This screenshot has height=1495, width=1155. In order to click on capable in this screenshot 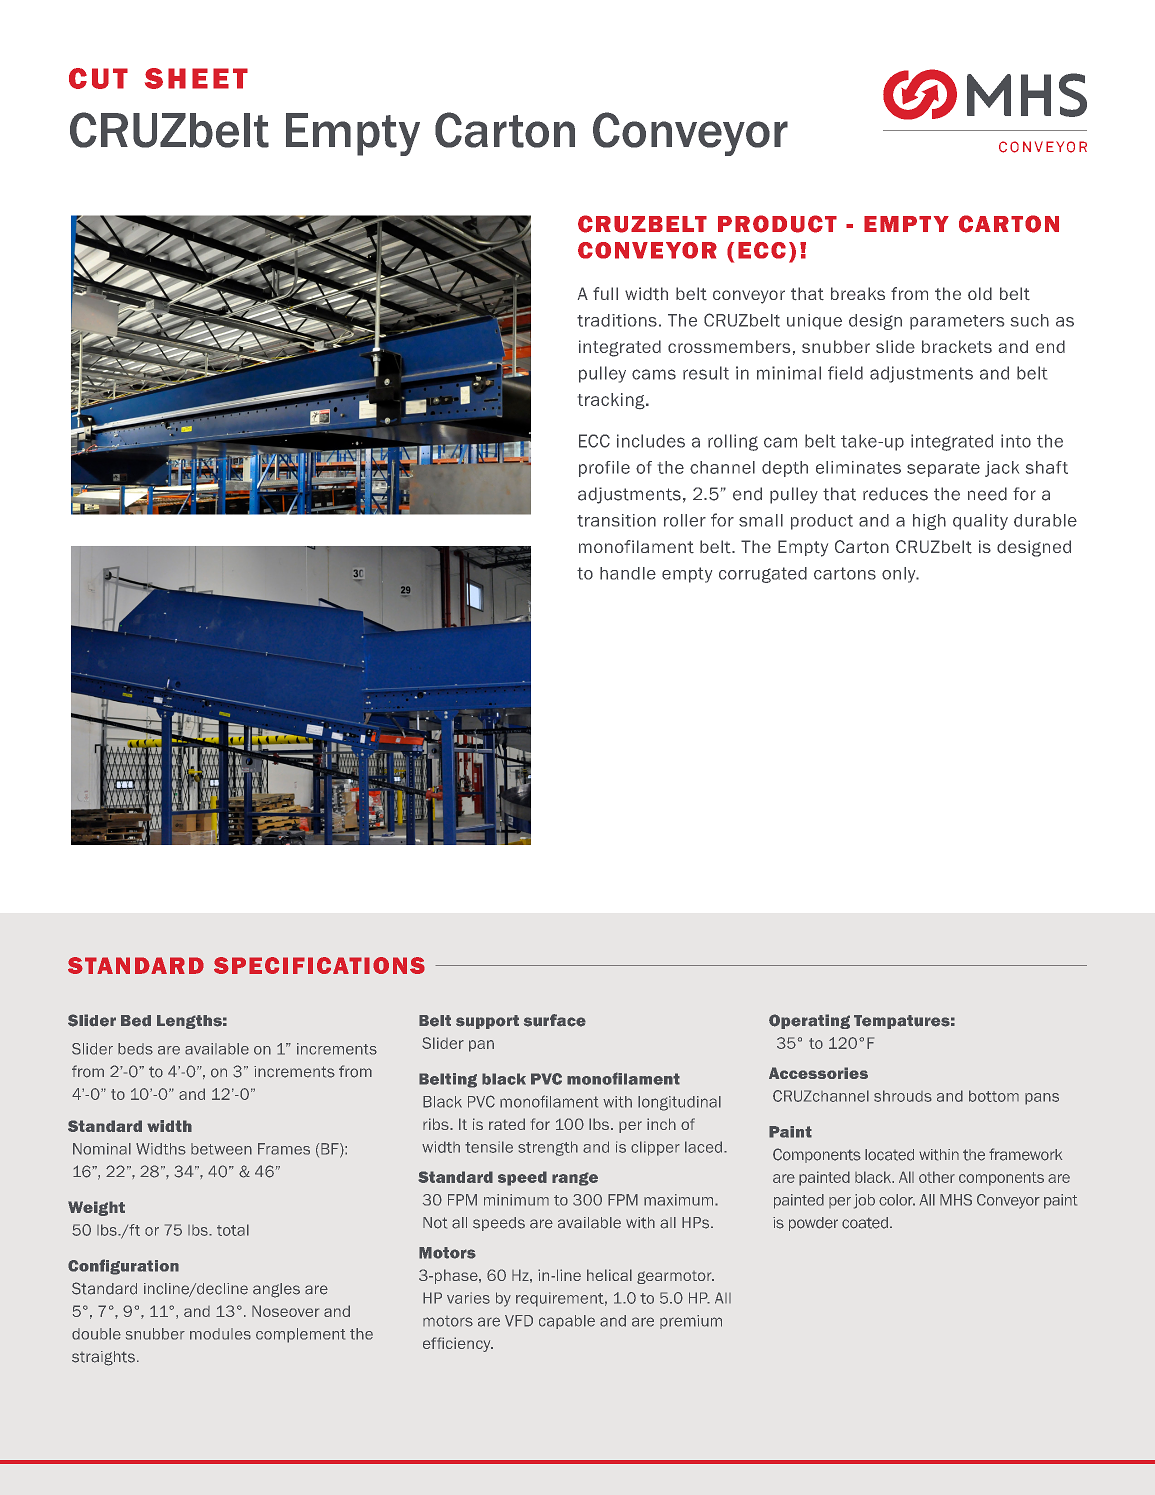, I will do `click(567, 1322)`.
